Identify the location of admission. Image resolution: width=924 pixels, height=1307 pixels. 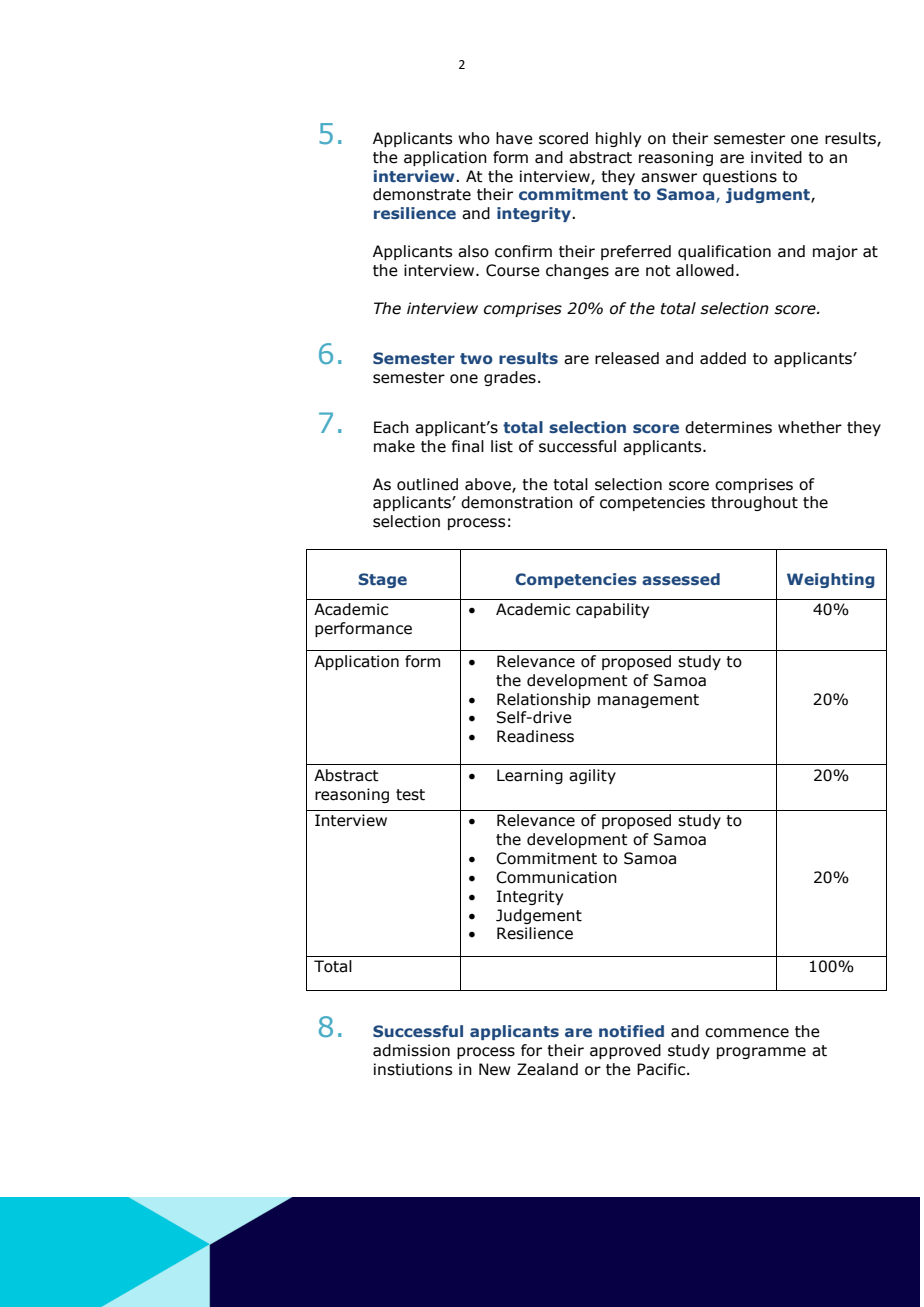
(411, 1050).
